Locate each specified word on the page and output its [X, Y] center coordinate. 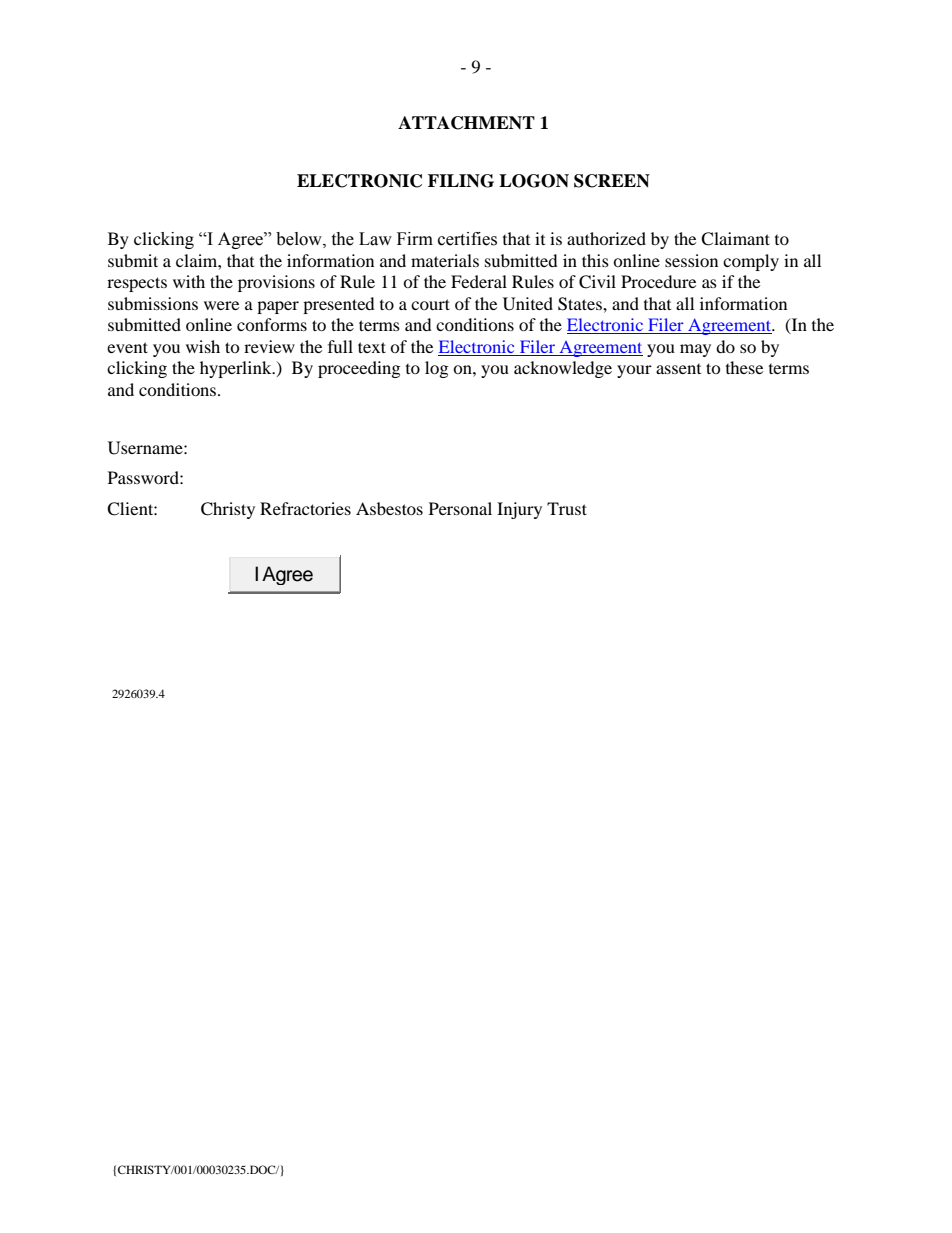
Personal [460, 508]
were [221, 305]
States [581, 304]
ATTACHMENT [466, 123]
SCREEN [612, 181]
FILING [461, 181]
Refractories [305, 508]
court [430, 304]
